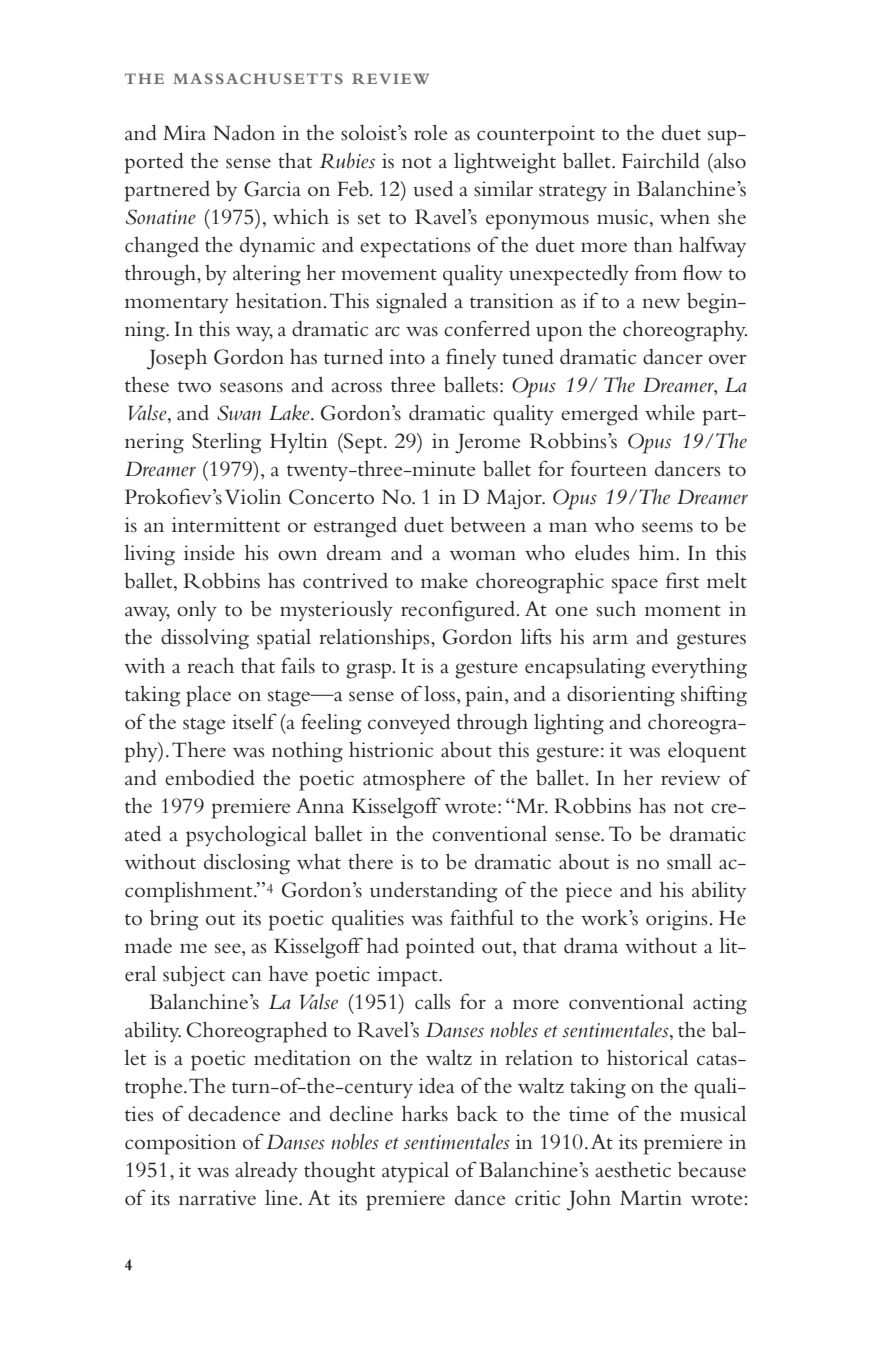 This screenshot has width=896, height=1345. What do you see at coordinates (217, 1198) in the screenshot?
I see `narrative` at bounding box center [217, 1198].
